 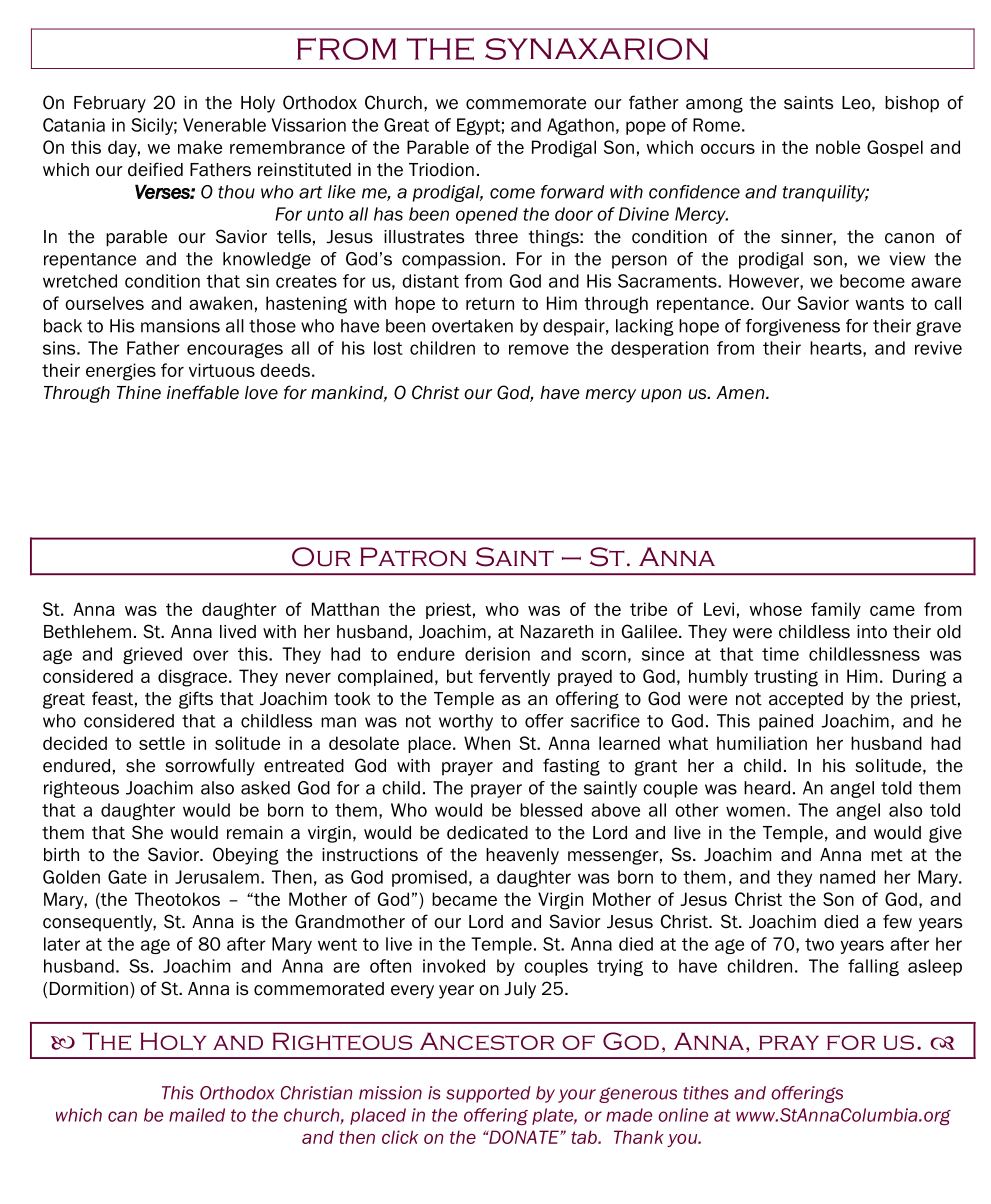 What do you see at coordinates (938, 348) in the image?
I see `revive` at bounding box center [938, 348].
